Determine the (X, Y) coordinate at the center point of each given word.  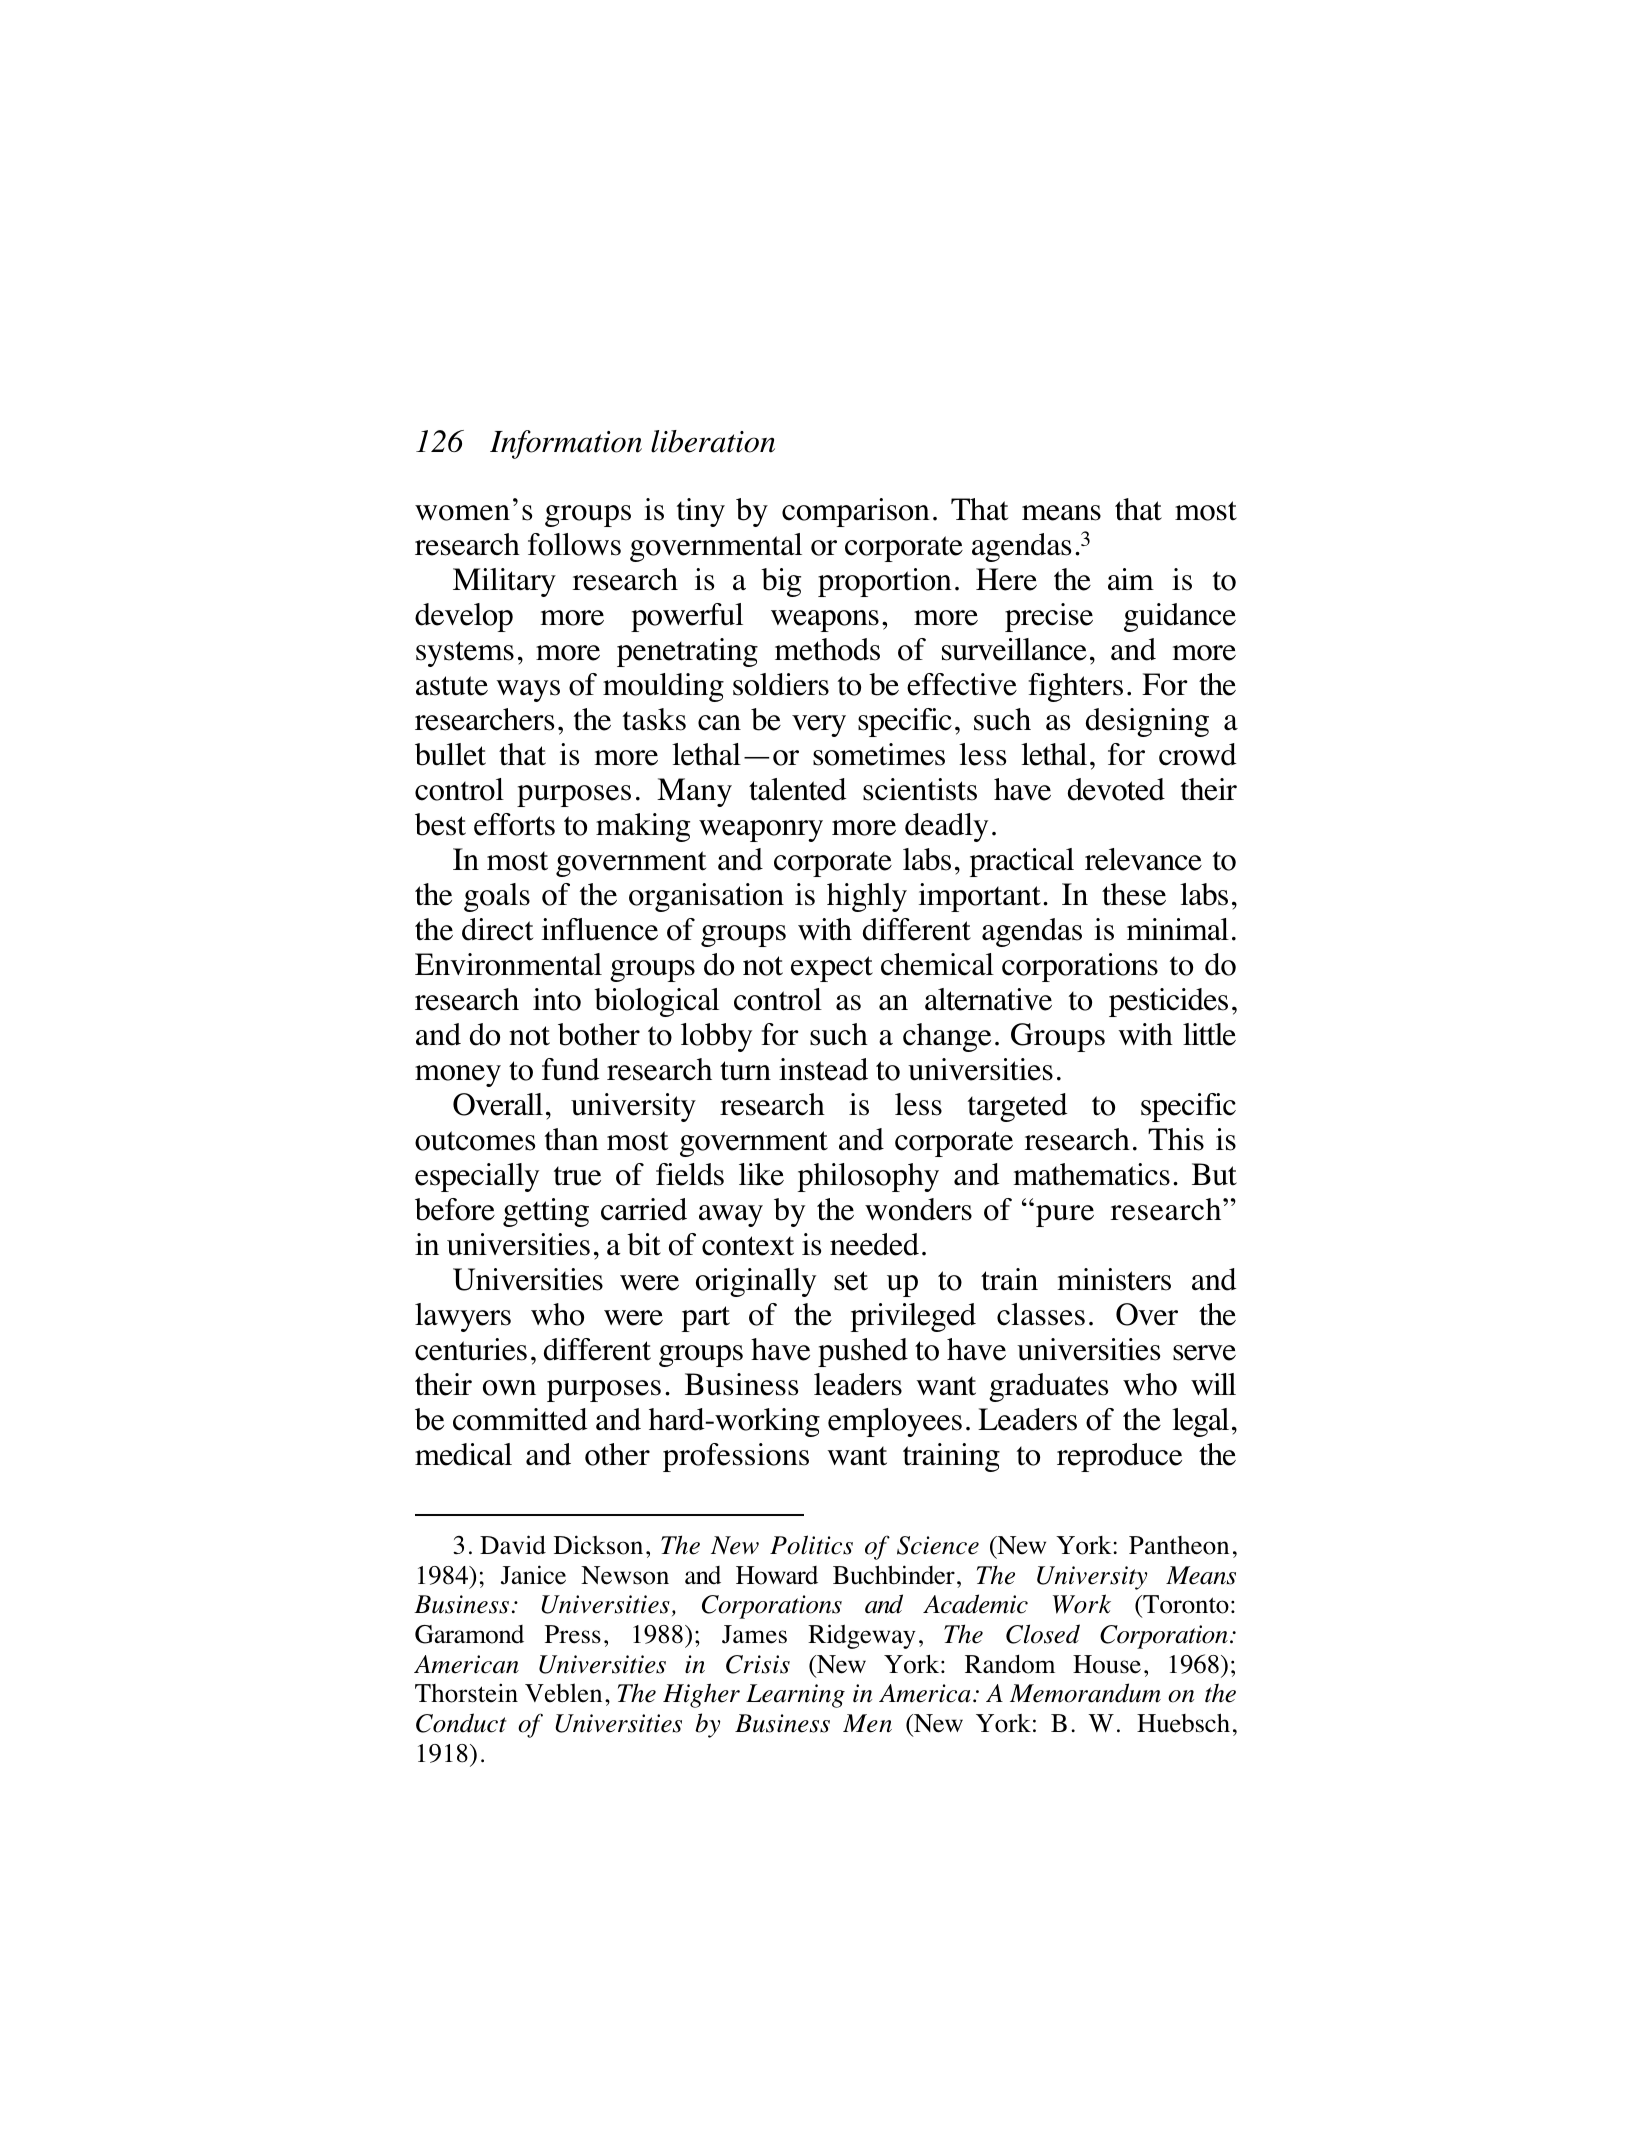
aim (1131, 579)
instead (823, 1069)
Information (566, 444)
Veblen (563, 1693)
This (1176, 1139)
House (1107, 1664)
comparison (856, 512)
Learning (795, 1696)
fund (571, 1069)
